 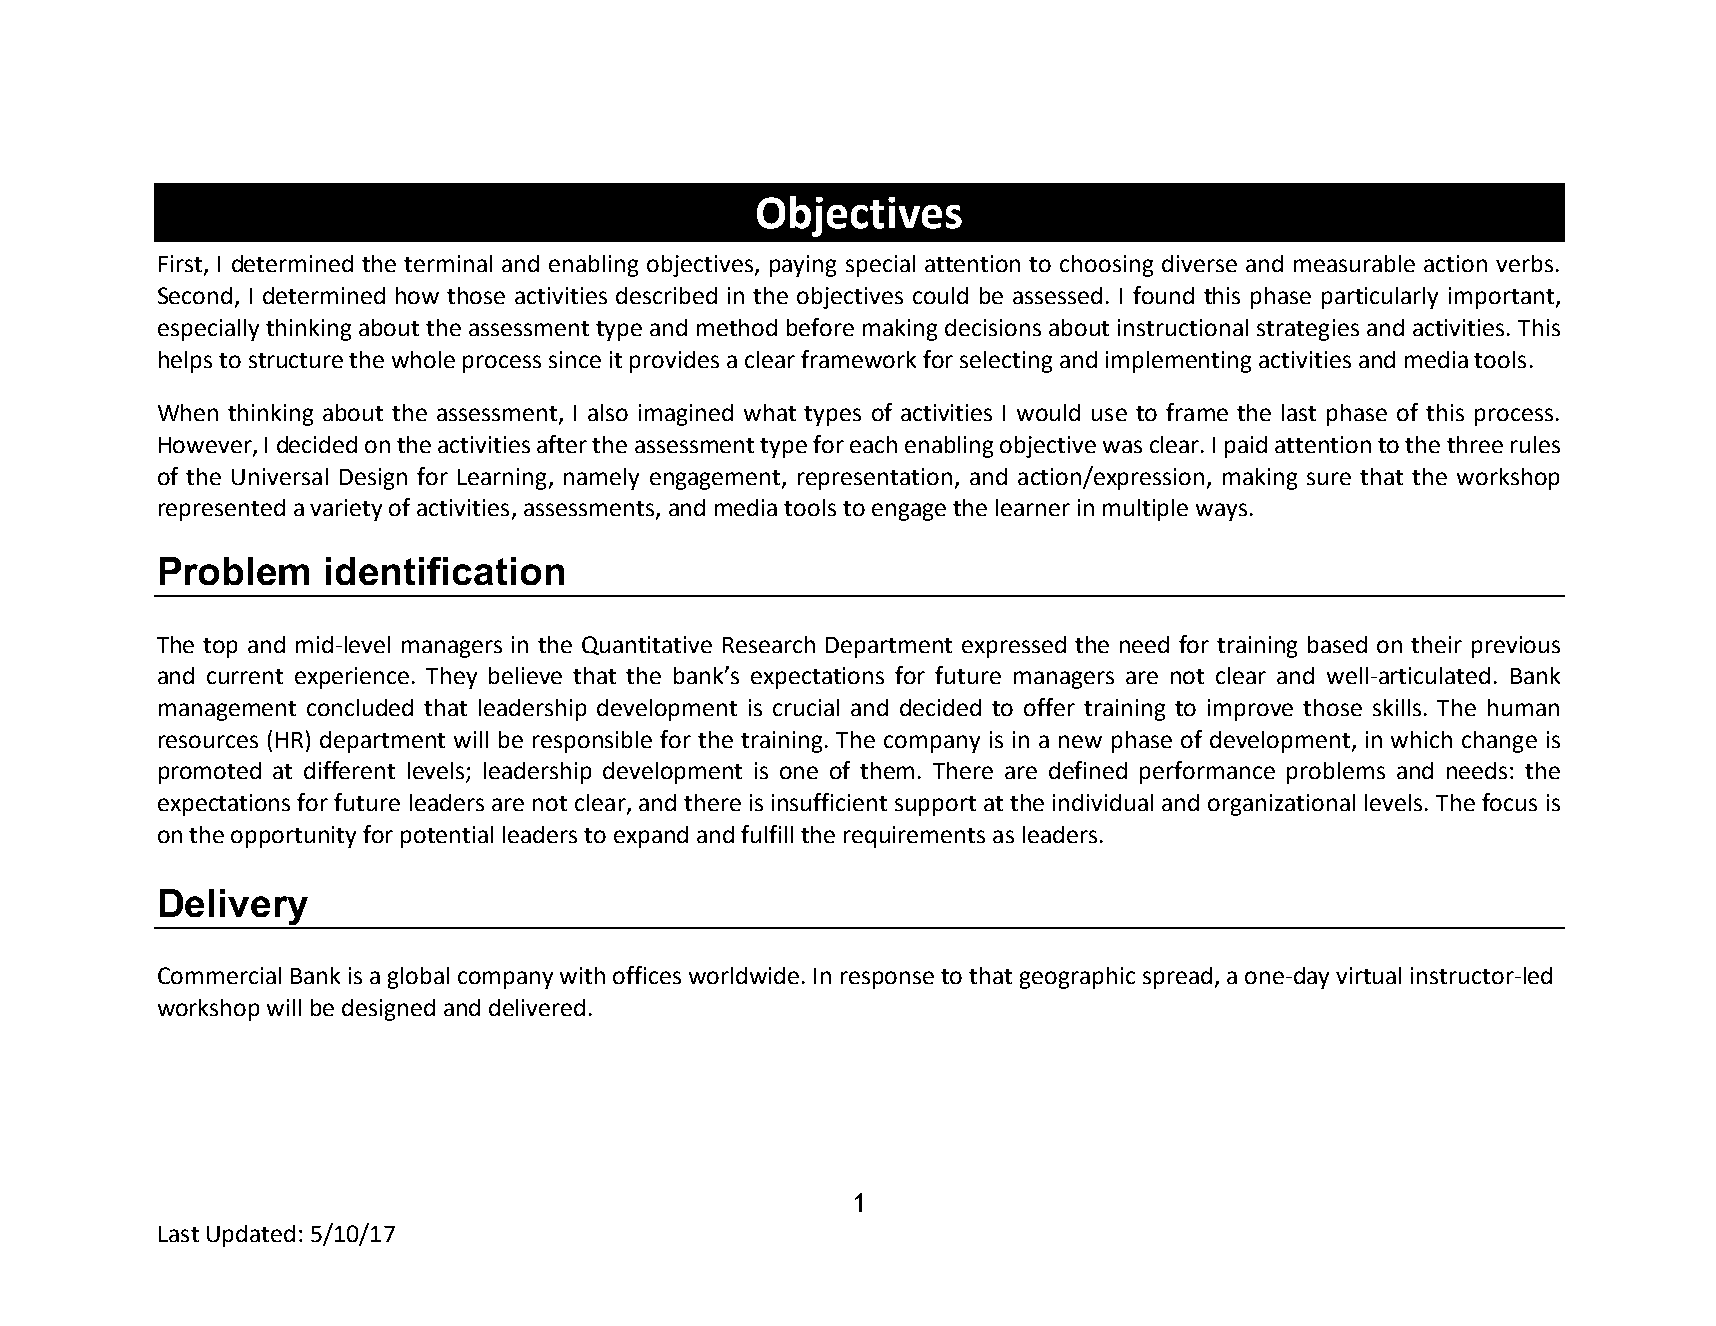 I want to click on different, so click(x=349, y=770).
